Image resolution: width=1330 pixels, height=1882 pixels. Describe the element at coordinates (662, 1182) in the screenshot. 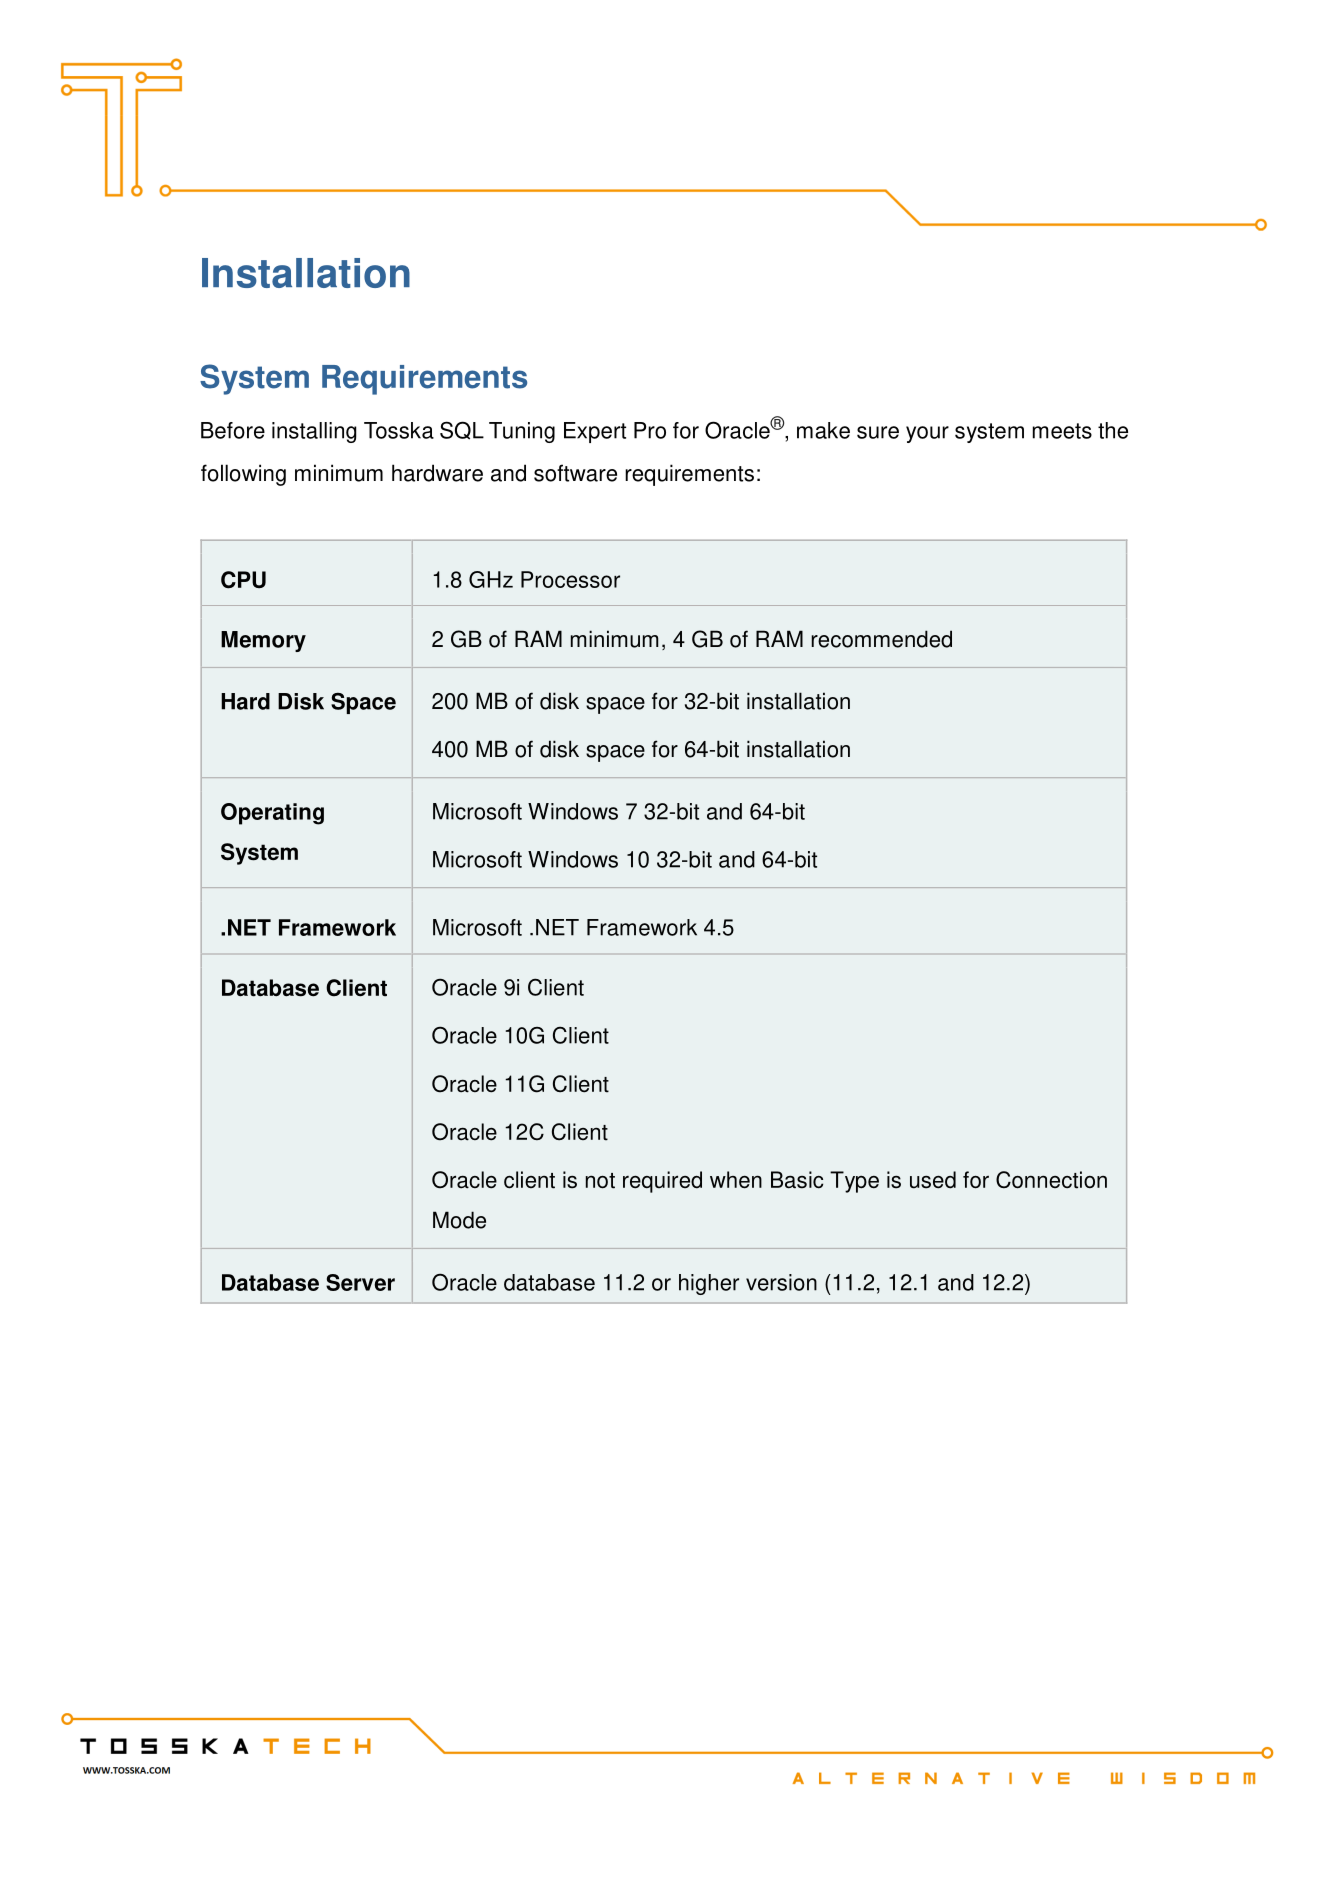

I see `required` at that location.
